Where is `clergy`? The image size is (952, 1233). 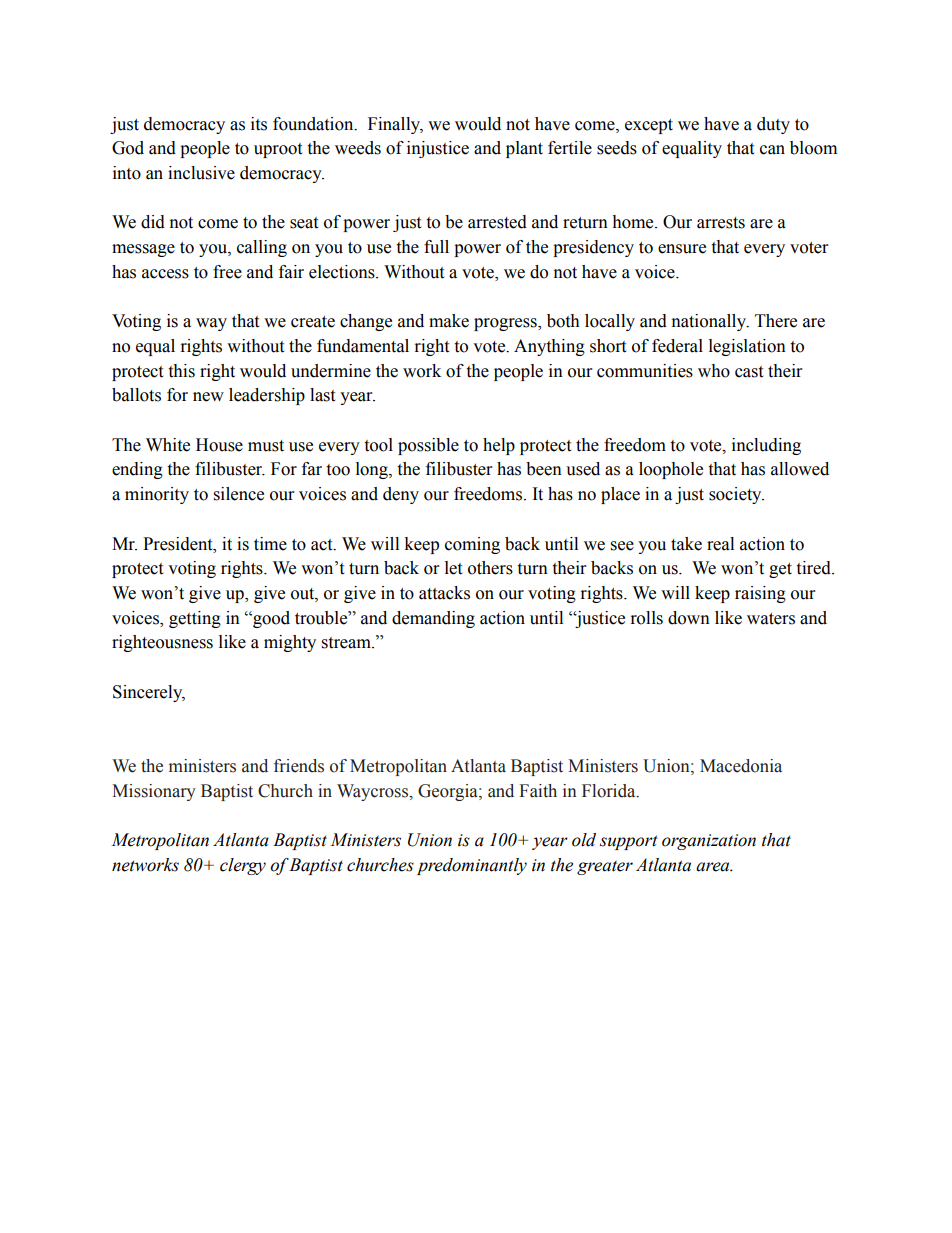 clergy is located at coordinates (243, 866).
